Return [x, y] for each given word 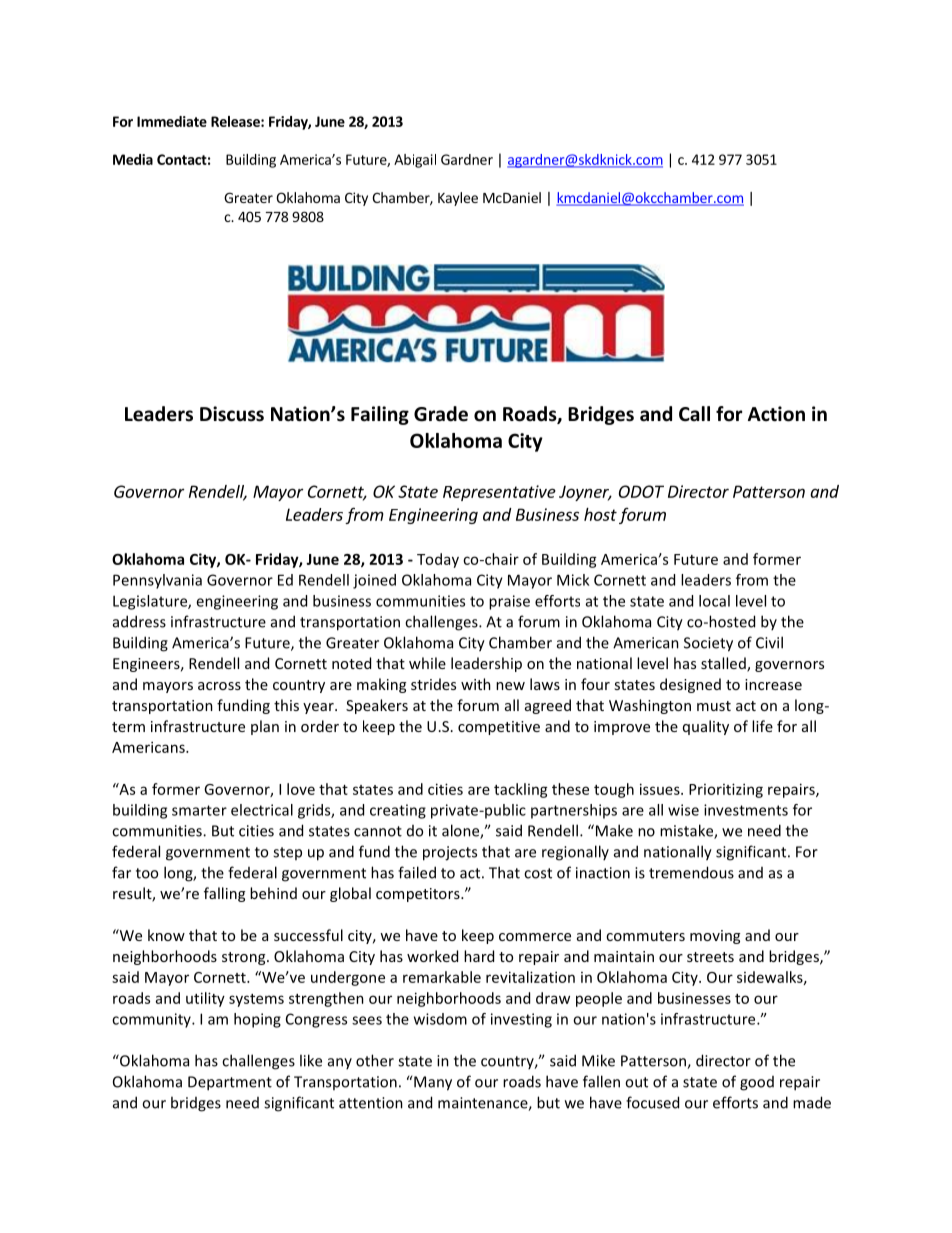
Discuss [232, 414]
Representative [499, 493]
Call [694, 414]
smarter [199, 810]
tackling [521, 790]
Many [433, 1083]
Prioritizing [726, 790]
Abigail [415, 161]
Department [230, 1083]
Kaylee [458, 199]
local [714, 601]
